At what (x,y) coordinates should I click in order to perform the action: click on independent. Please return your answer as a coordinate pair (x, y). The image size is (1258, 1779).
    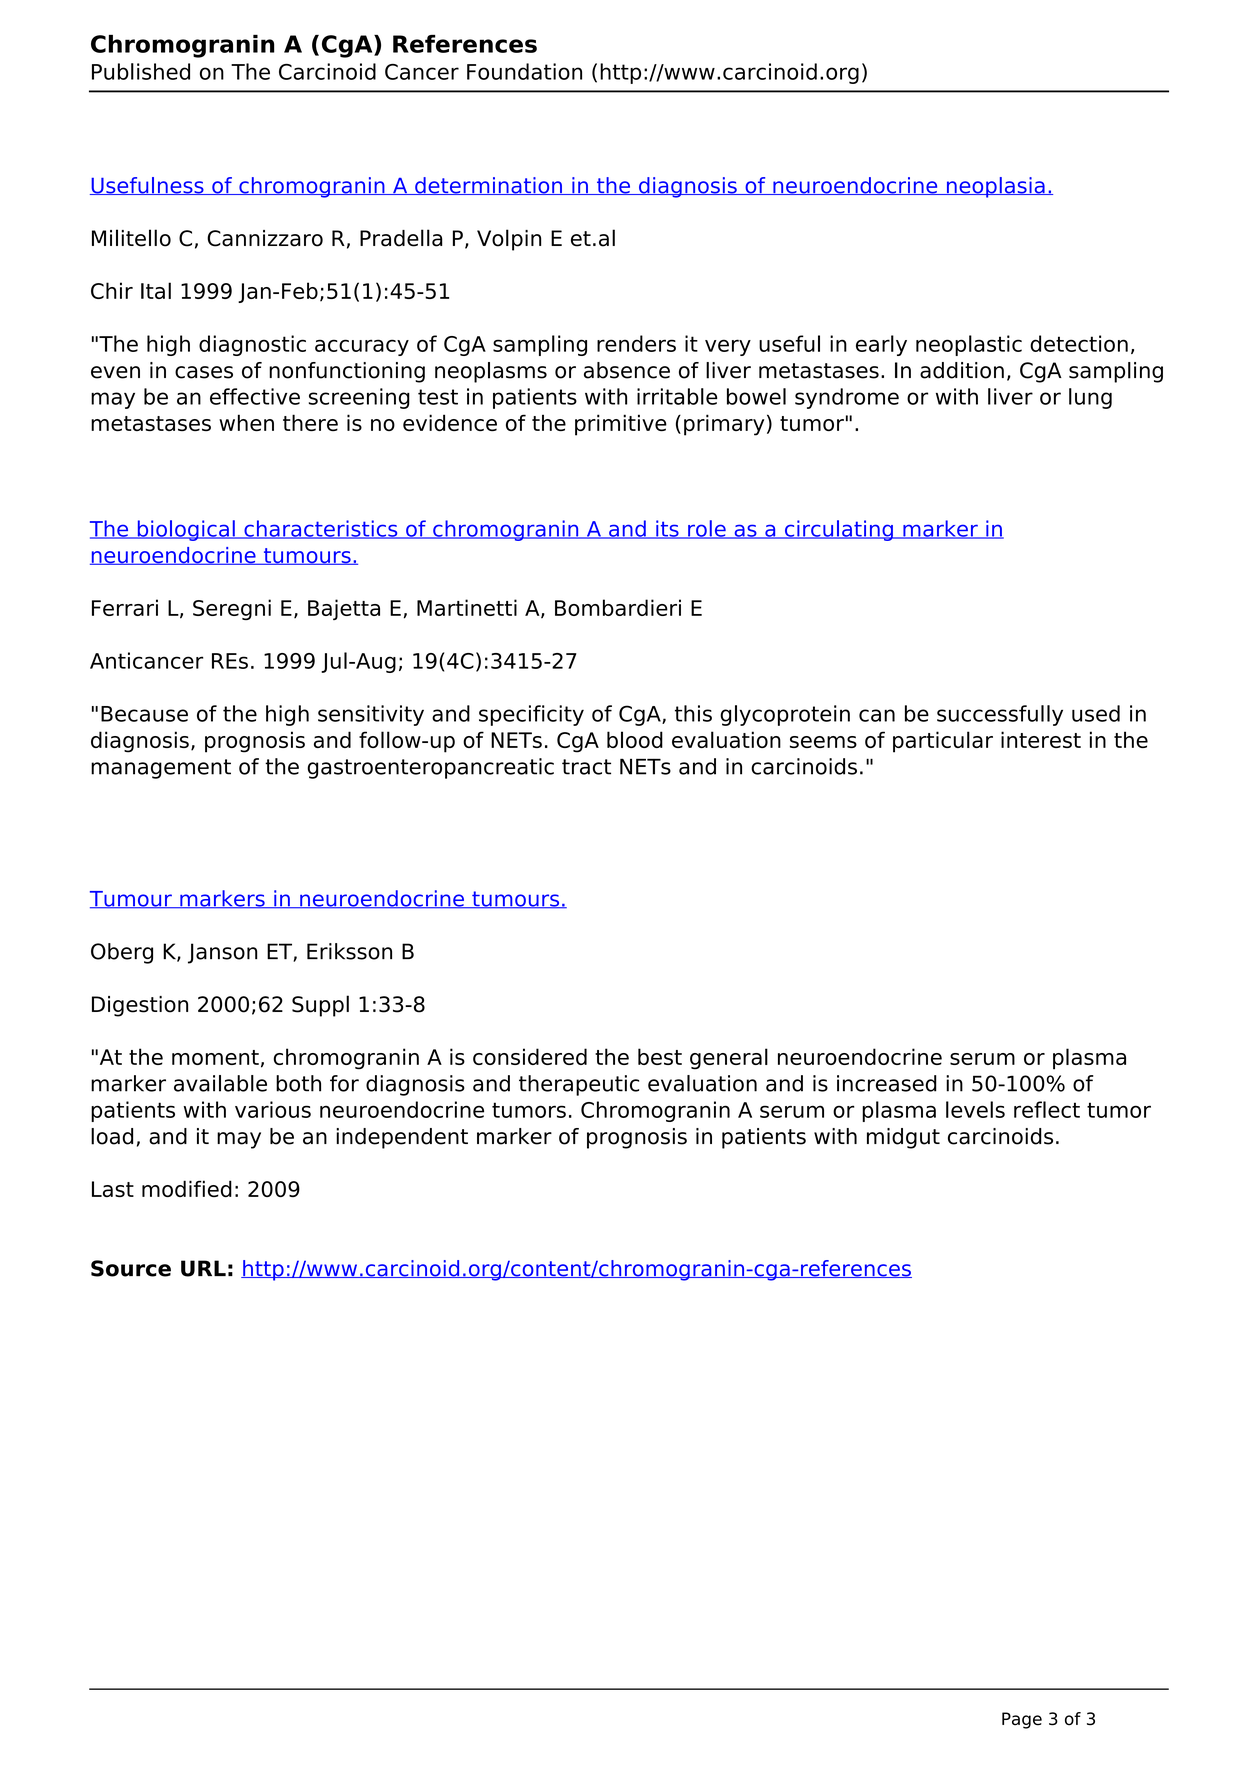
    Looking at the image, I should click on (402, 1138).
